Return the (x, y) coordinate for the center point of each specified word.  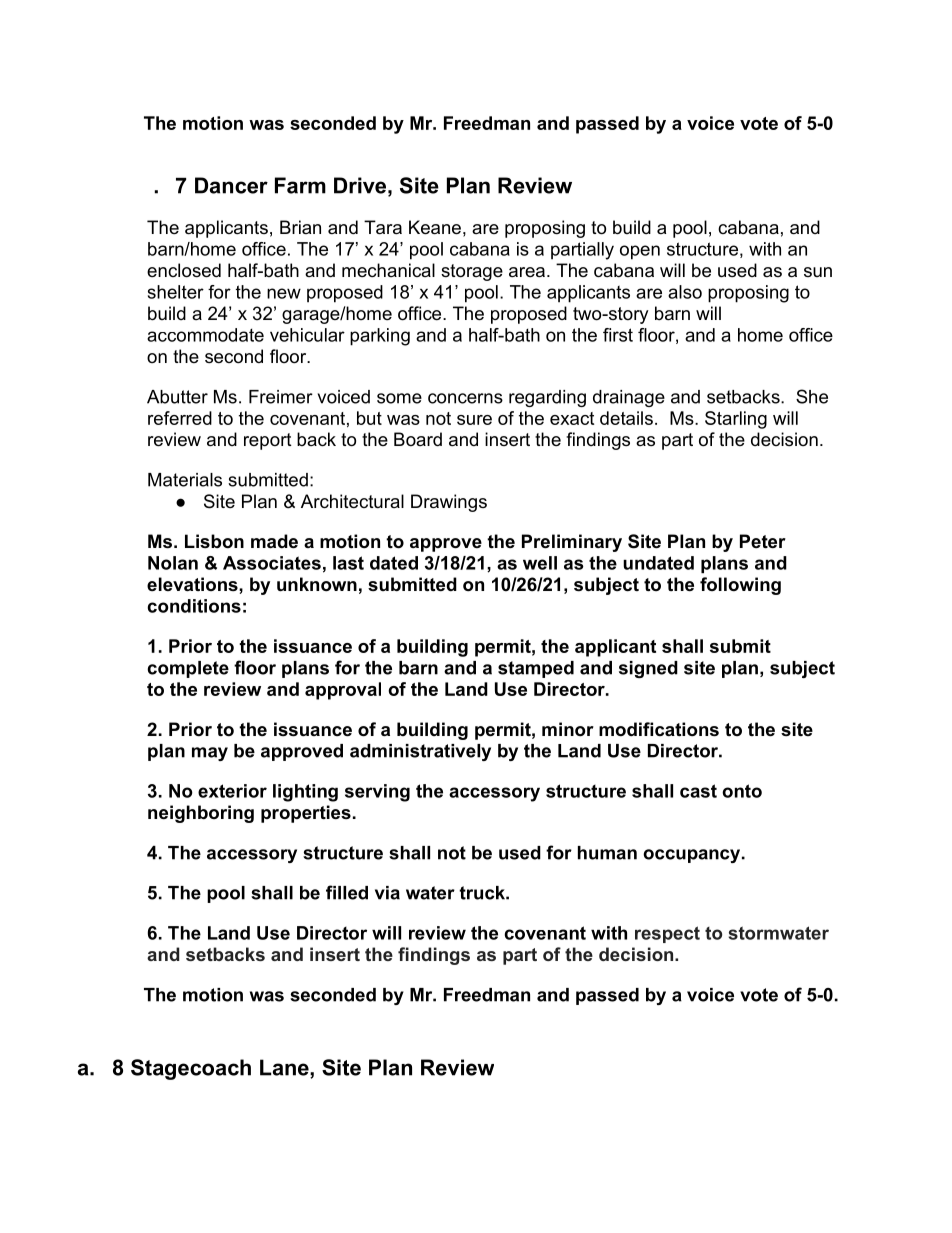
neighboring (201, 814)
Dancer (231, 185)
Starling (736, 420)
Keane (435, 227)
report (268, 441)
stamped (536, 669)
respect (667, 934)
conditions (194, 606)
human (607, 853)
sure (474, 420)
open (640, 252)
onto (742, 791)
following (740, 586)
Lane (285, 1068)
